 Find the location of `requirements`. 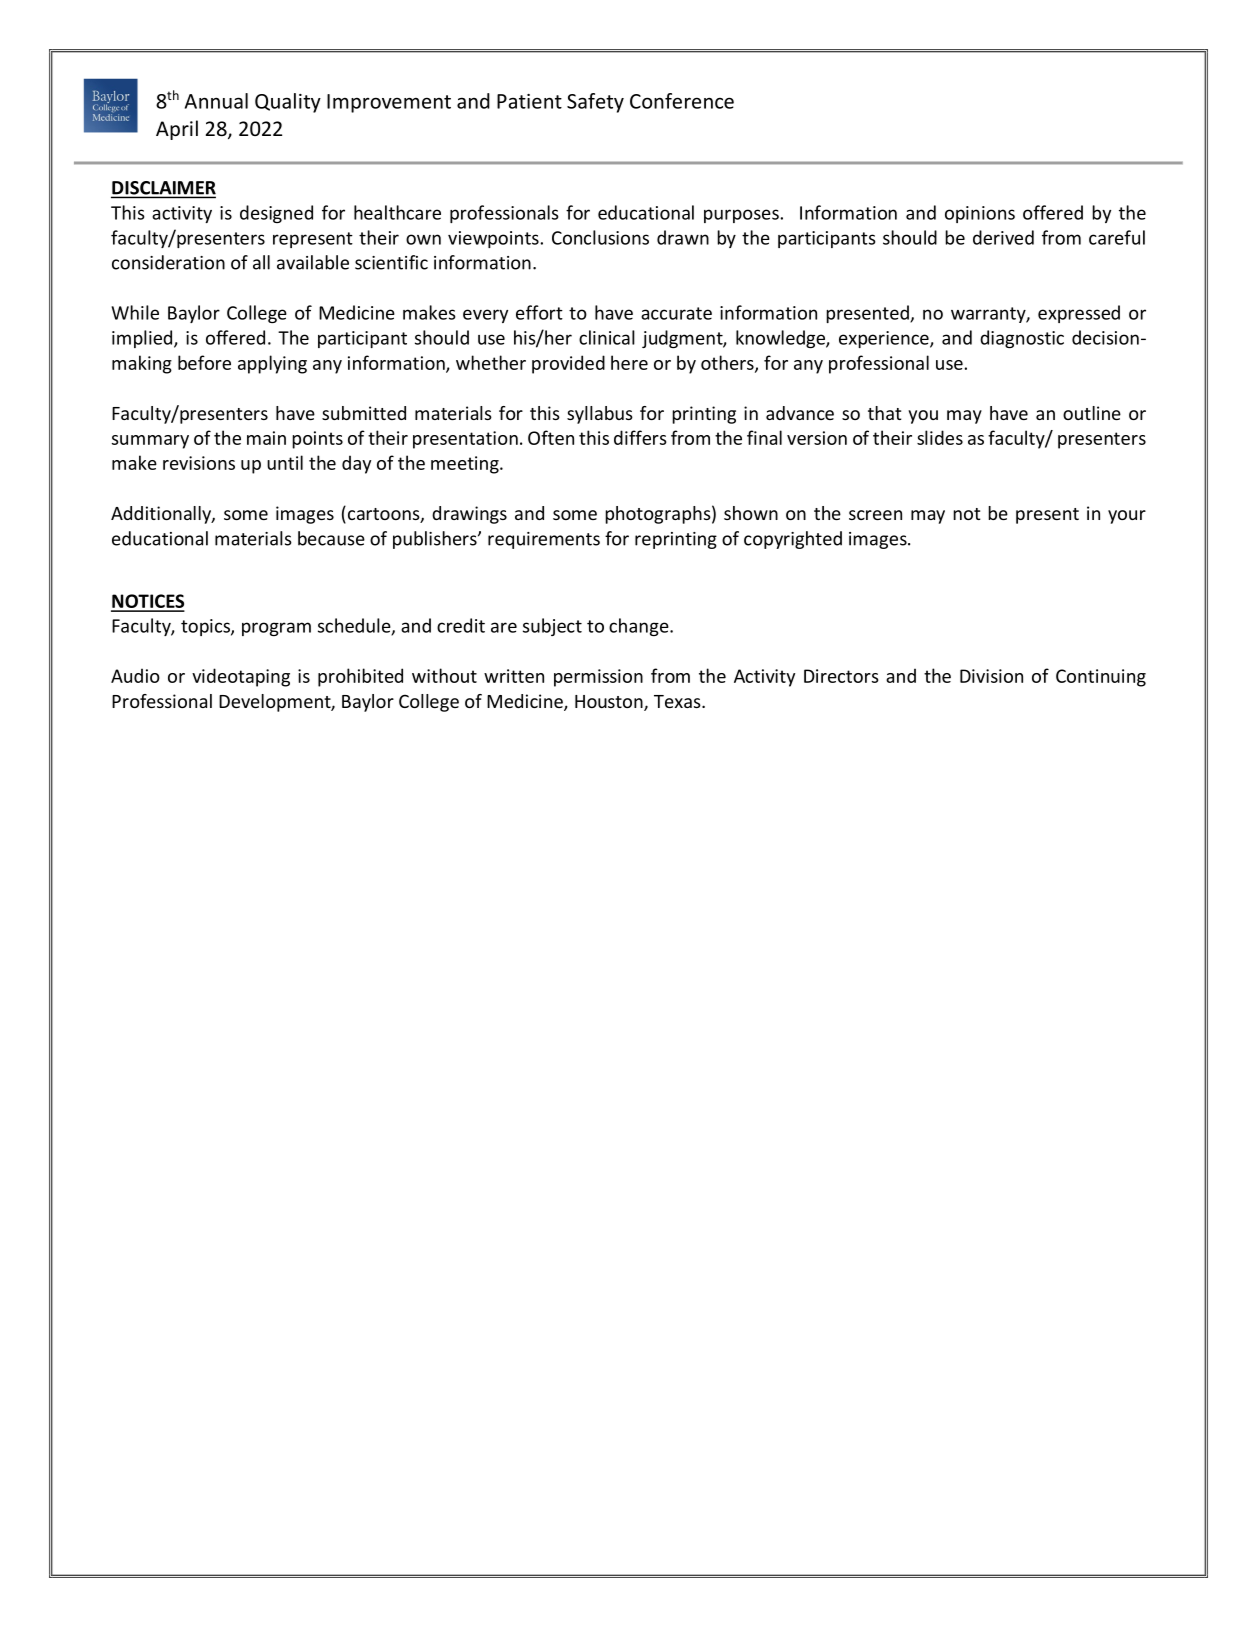

requirements is located at coordinates (544, 540).
